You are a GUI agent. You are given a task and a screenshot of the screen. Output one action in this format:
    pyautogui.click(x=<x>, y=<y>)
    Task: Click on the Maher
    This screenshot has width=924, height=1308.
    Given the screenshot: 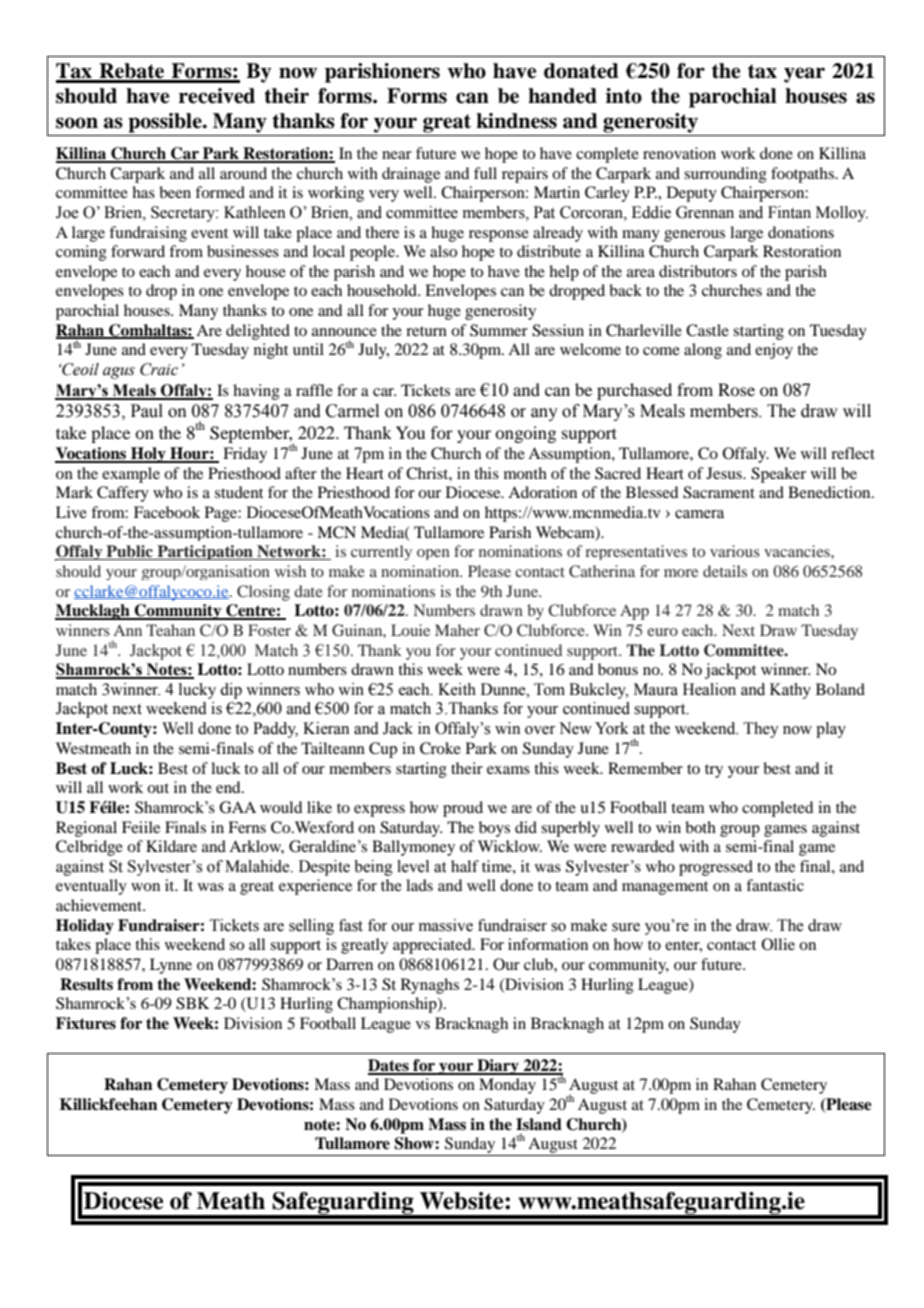 What is the action you would take?
    pyautogui.click(x=457, y=630)
